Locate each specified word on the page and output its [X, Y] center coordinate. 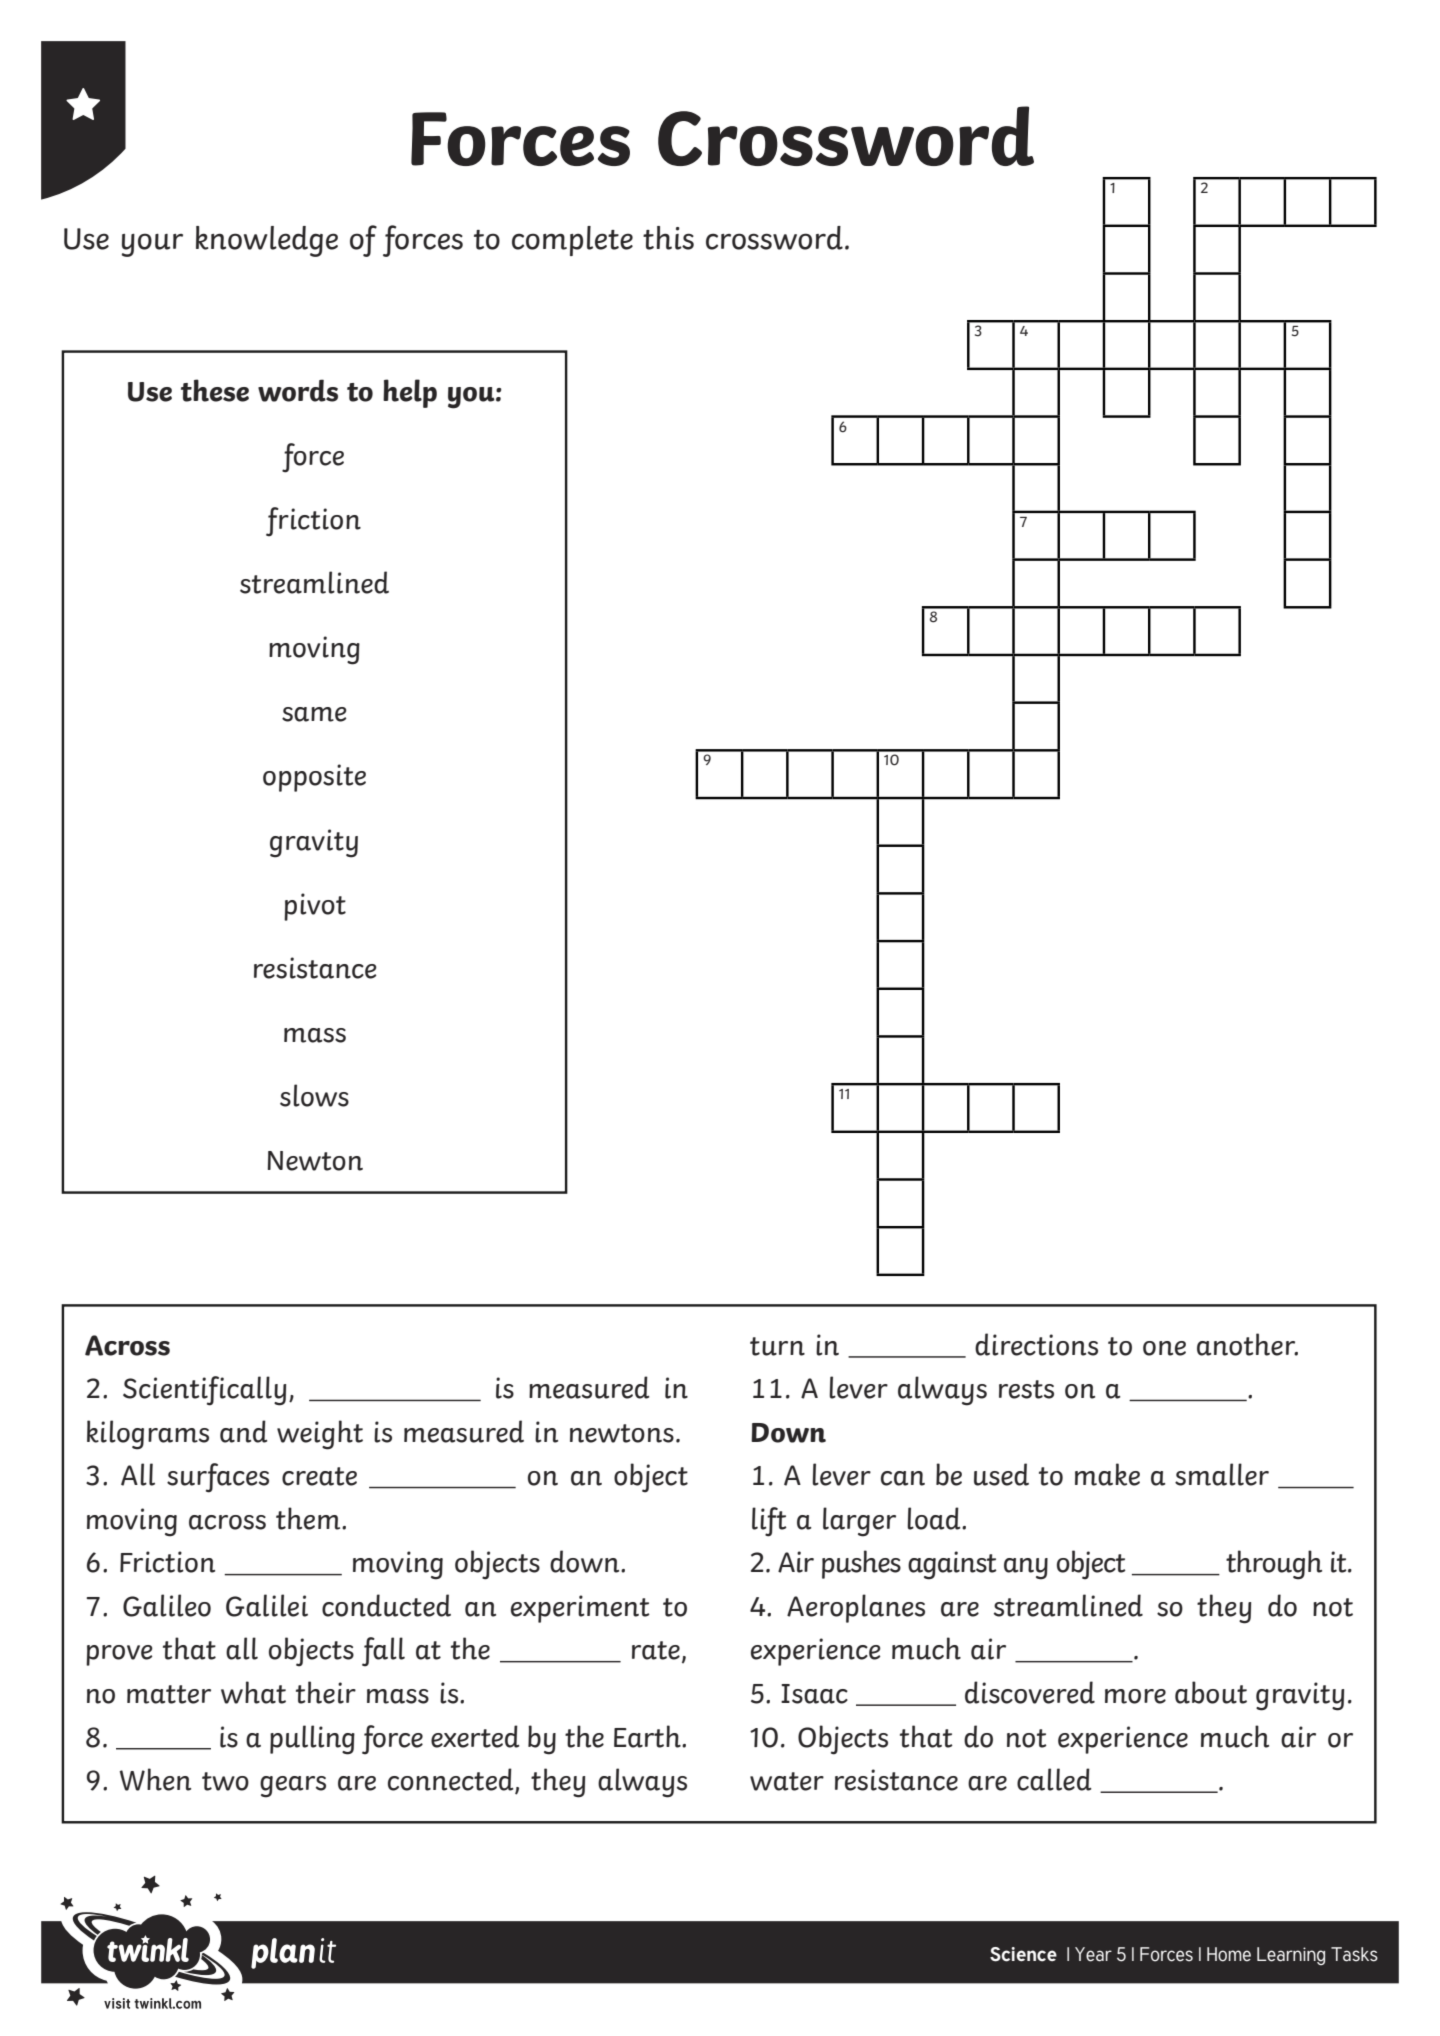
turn [777, 1346]
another [1247, 1344]
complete [572, 241]
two [225, 1781]
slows [314, 1095]
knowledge [267, 241]
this [668, 238]
